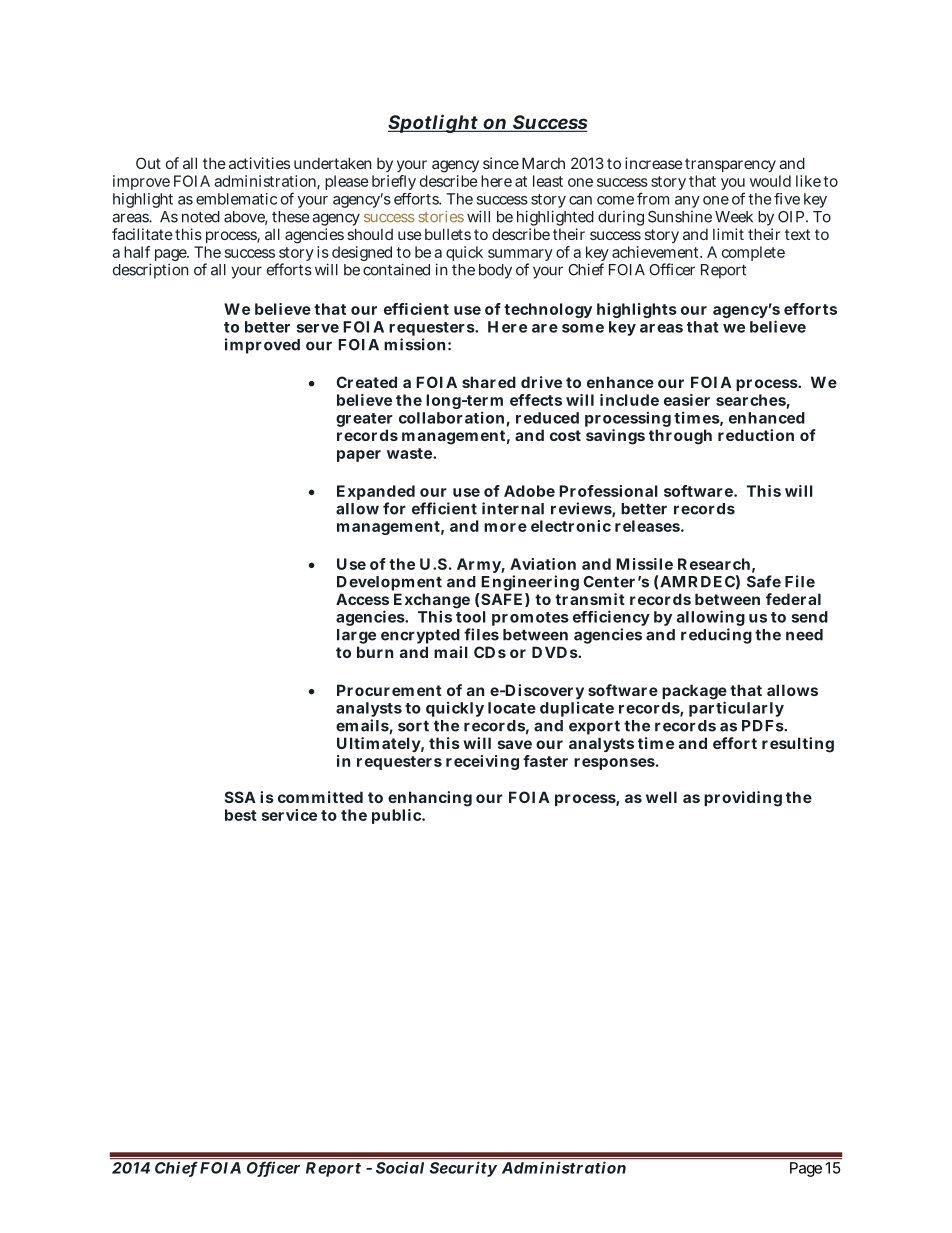  Describe the element at coordinates (259, 163) in the image. I see `activities` at that location.
